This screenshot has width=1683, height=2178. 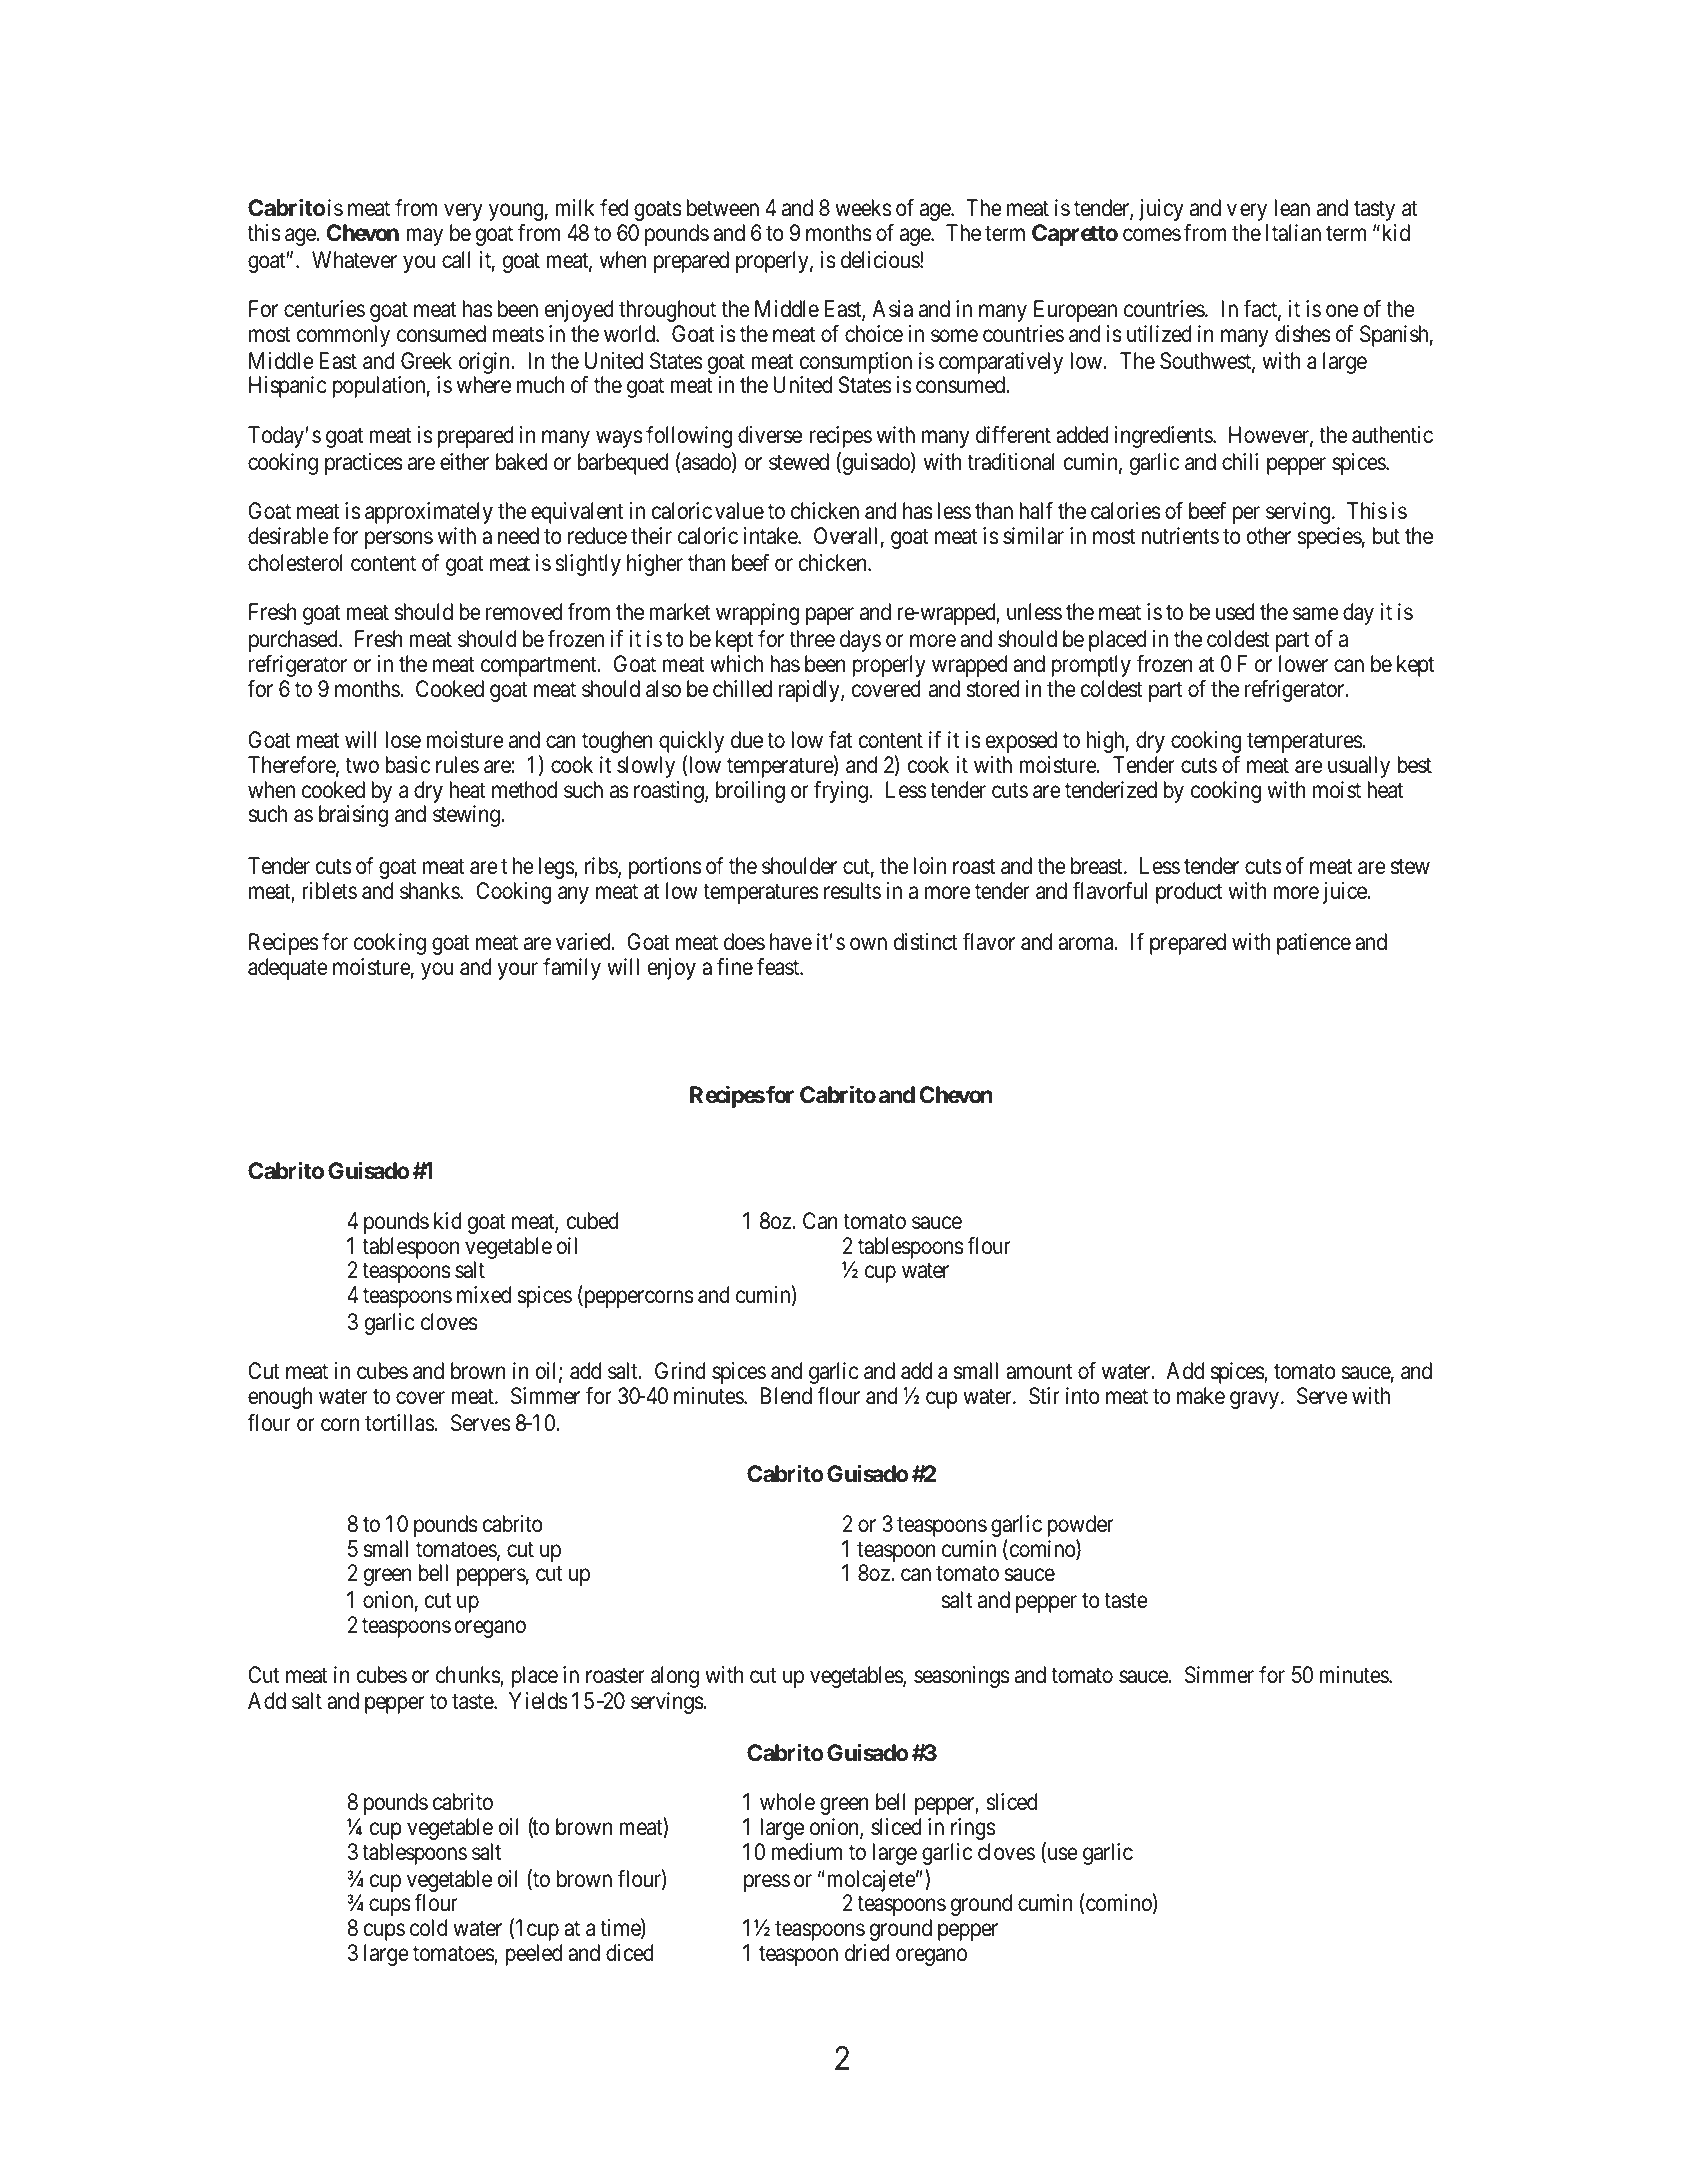 What do you see at coordinates (867, 1953) in the screenshot?
I see `dried` at bounding box center [867, 1953].
